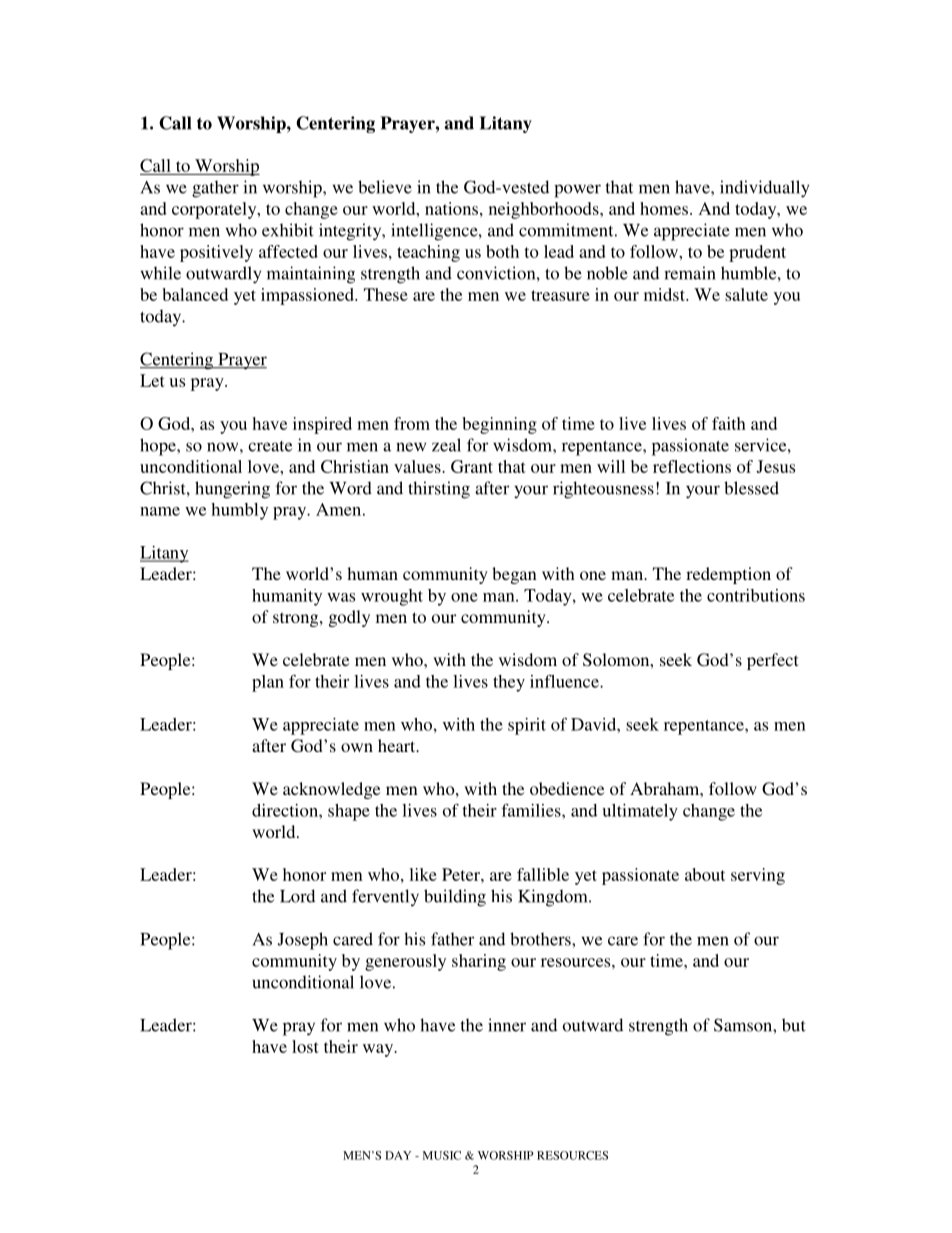  Describe the element at coordinates (215, 210) in the page. I see `corporately` at that location.
